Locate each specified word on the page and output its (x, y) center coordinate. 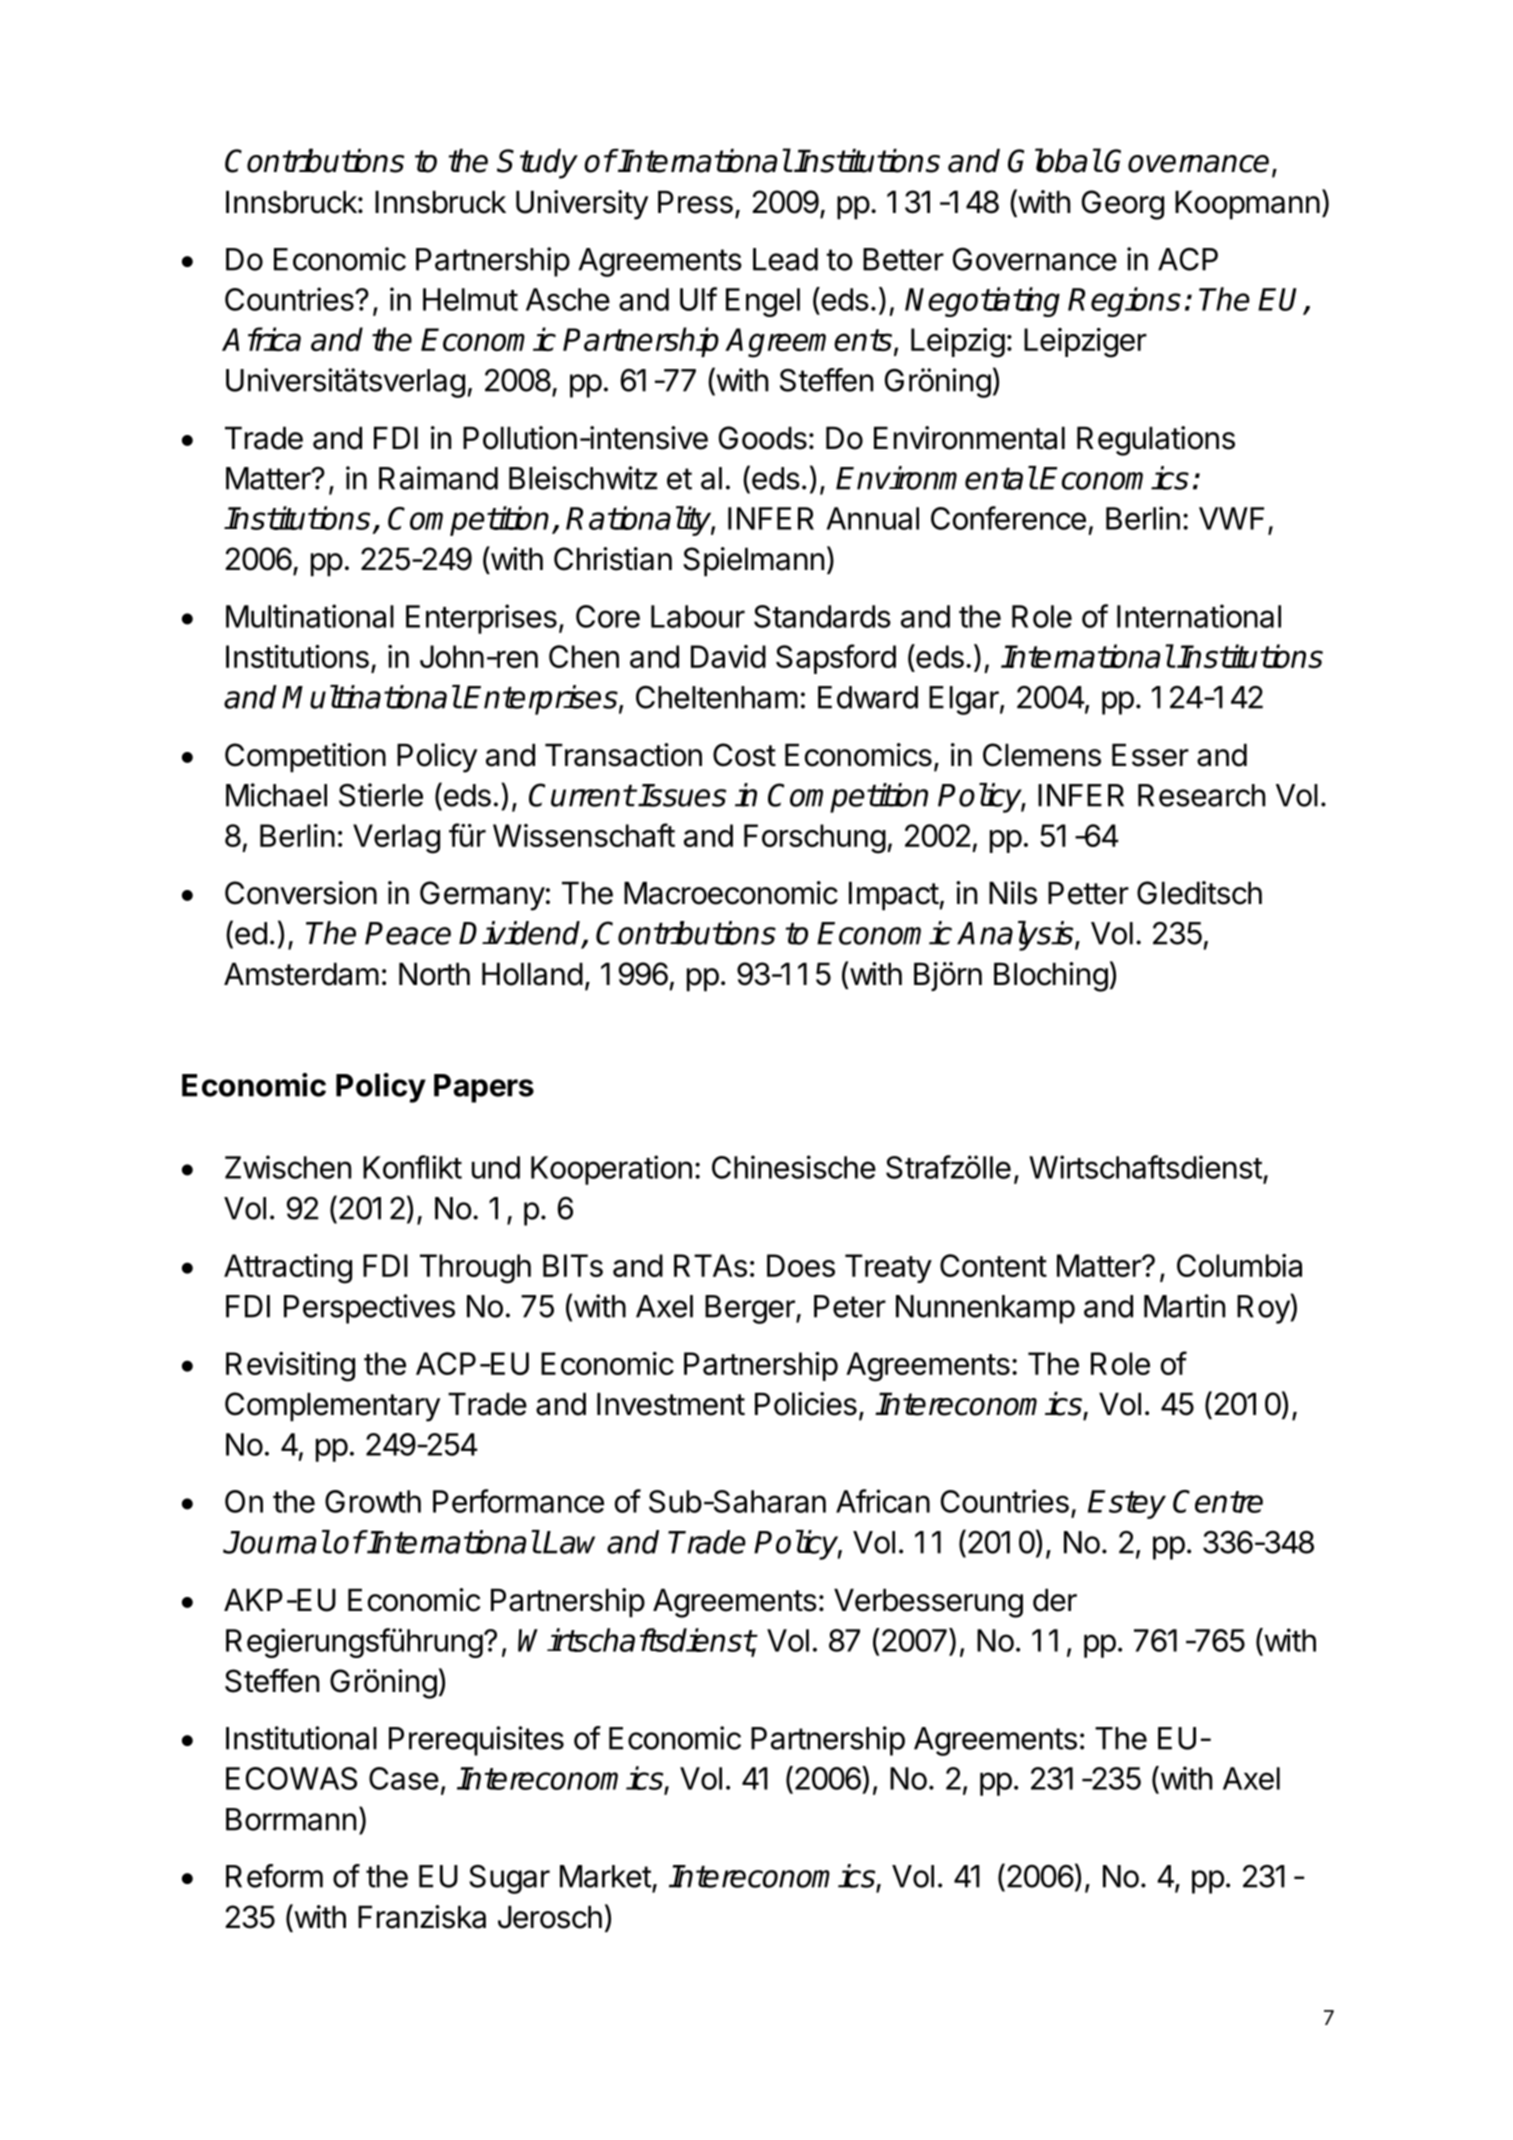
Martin (1184, 1306)
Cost (744, 755)
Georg (1123, 205)
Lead (785, 259)
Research (1201, 795)
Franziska (422, 1917)
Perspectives (369, 1309)
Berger (751, 1309)
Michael (276, 795)
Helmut (470, 299)
